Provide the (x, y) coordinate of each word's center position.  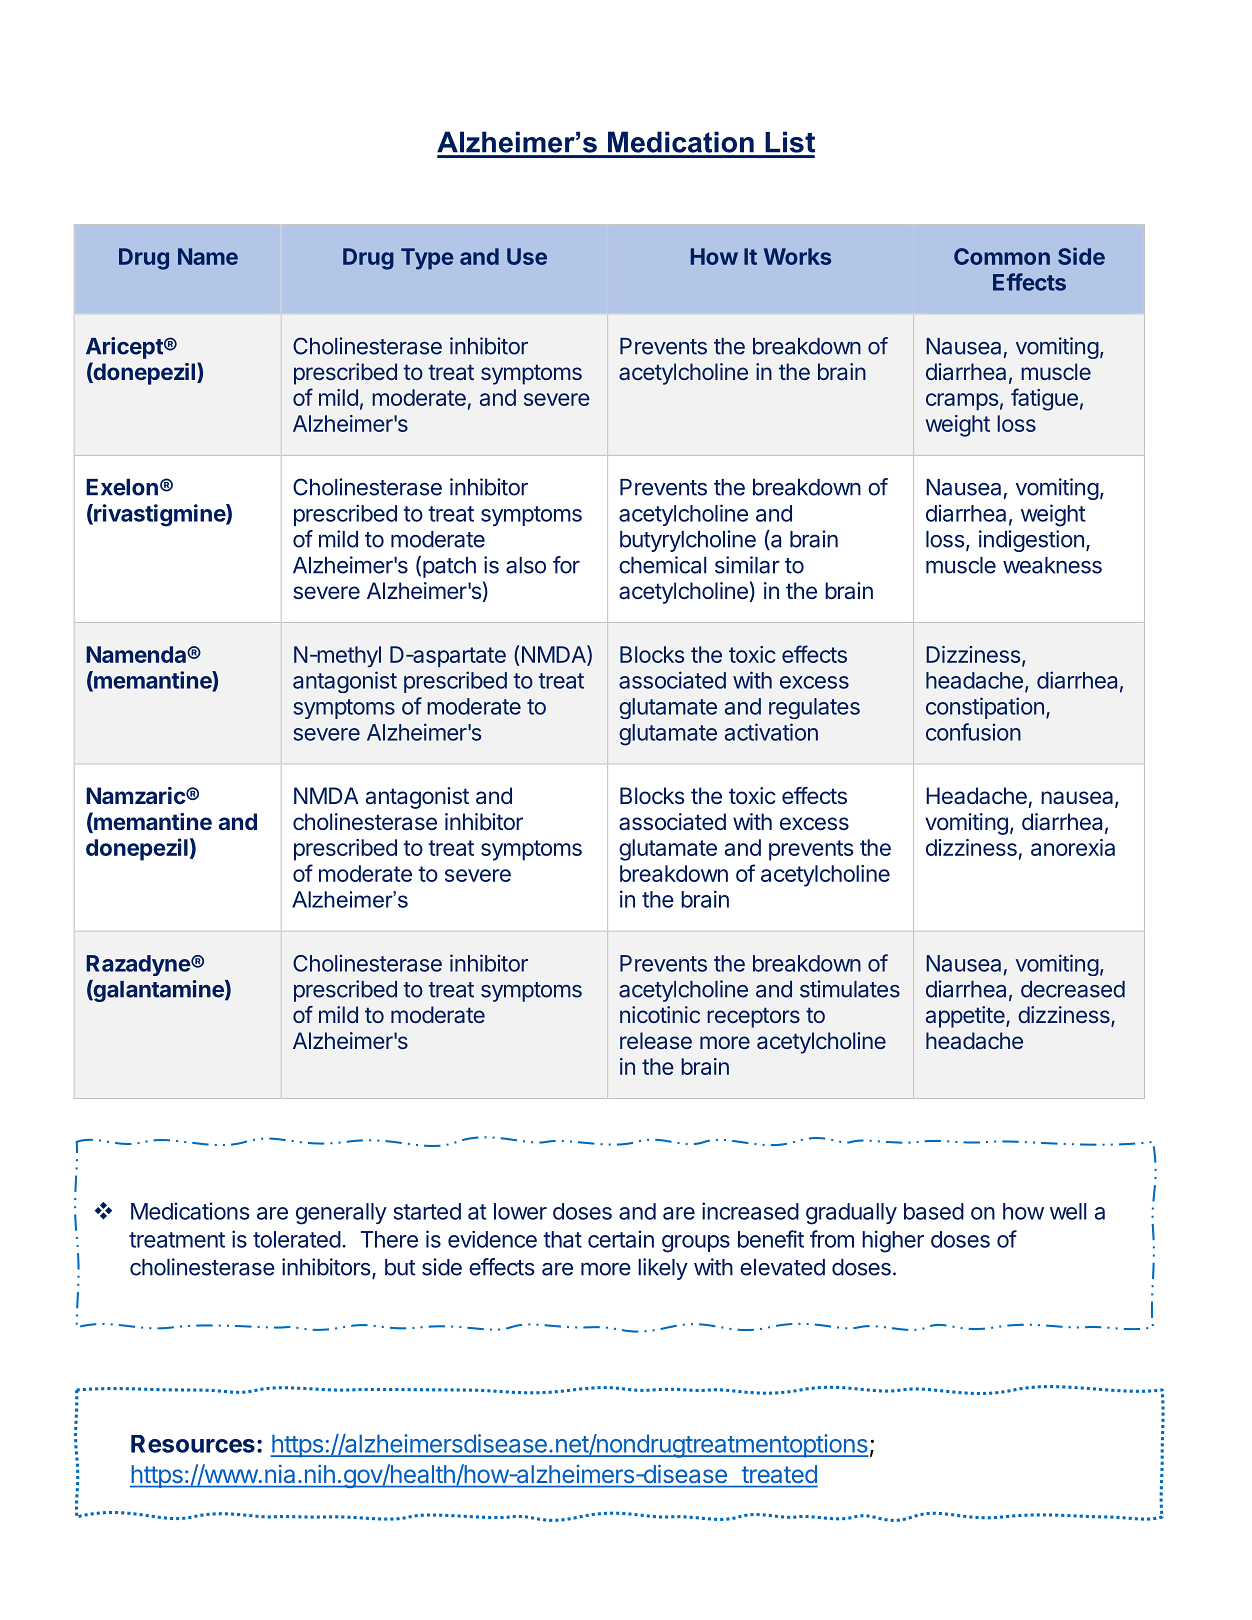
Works (797, 256)
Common (1002, 256)
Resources (193, 1444)
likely (663, 1269)
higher (893, 1241)
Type (427, 259)
